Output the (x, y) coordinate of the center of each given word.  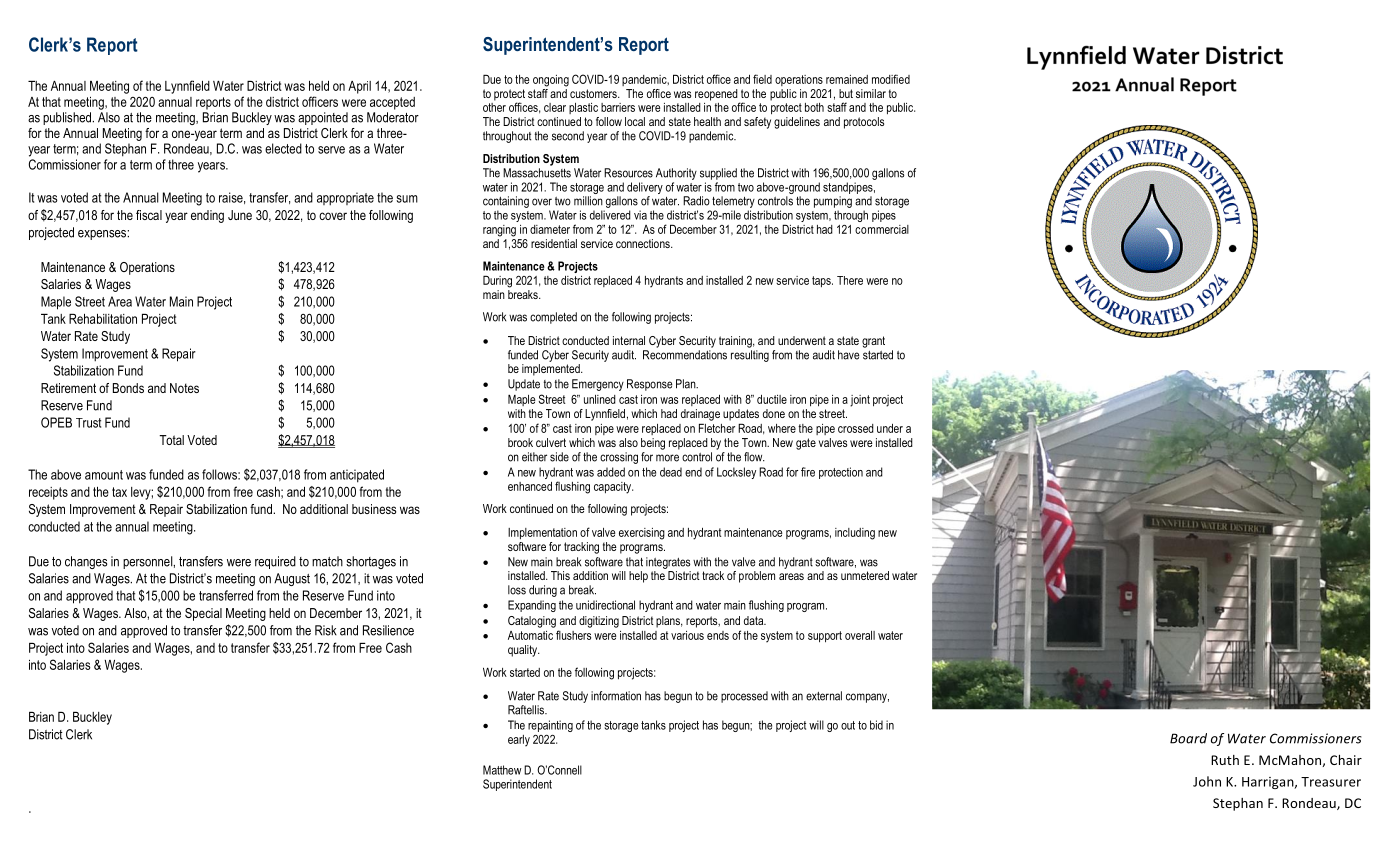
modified (891, 79)
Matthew (502, 770)
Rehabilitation (103, 319)
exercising (642, 534)
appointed (323, 118)
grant (873, 342)
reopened (717, 96)
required (275, 562)
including (855, 534)
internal (629, 340)
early (519, 741)
